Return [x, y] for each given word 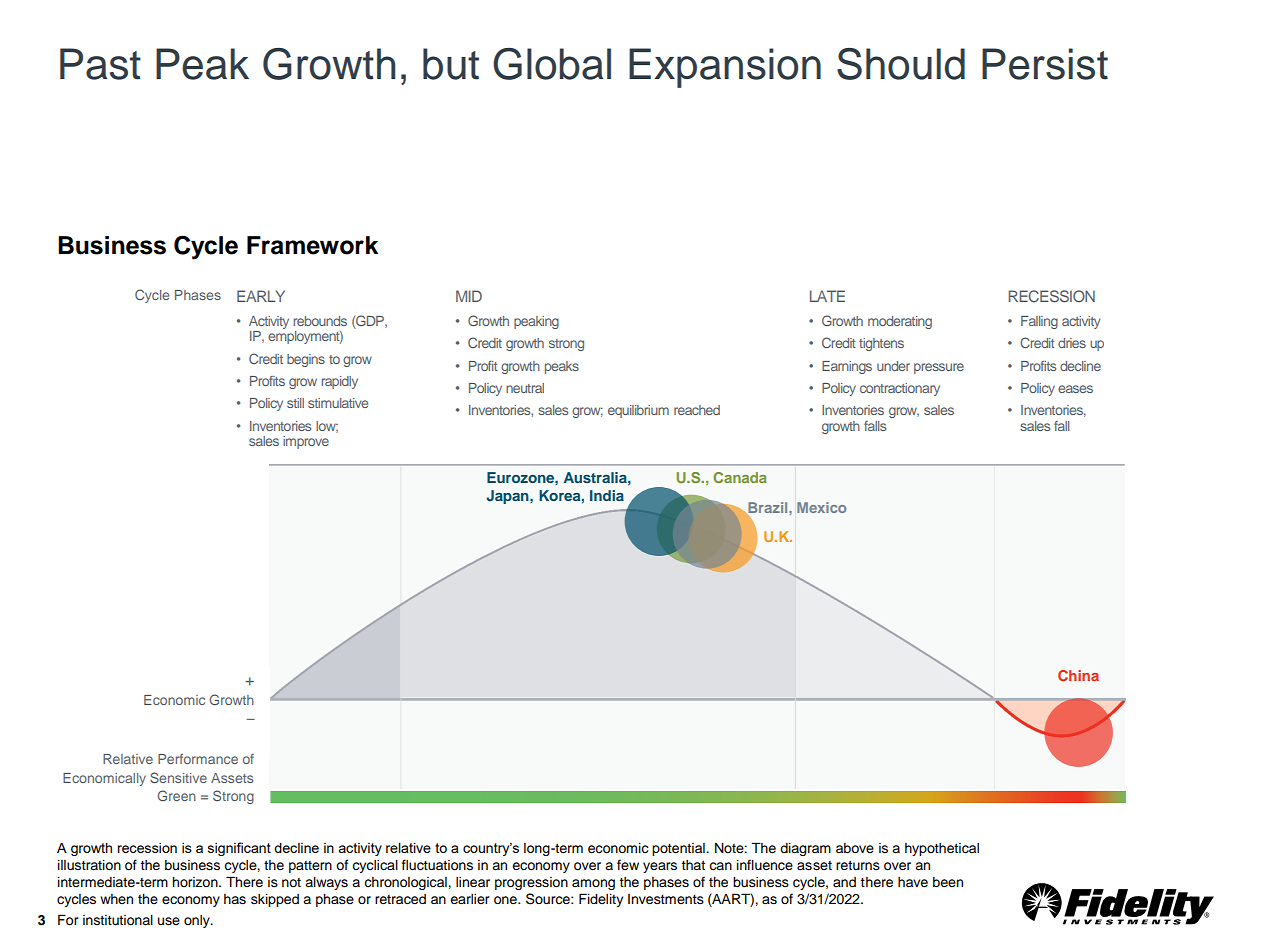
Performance [198, 759]
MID [469, 296]
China [1078, 675]
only [198, 921]
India [607, 495]
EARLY [261, 296]
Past [100, 64]
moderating [900, 322]
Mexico [821, 507]
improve [306, 442]
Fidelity [601, 900]
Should [901, 64]
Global [552, 64]
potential [679, 849]
